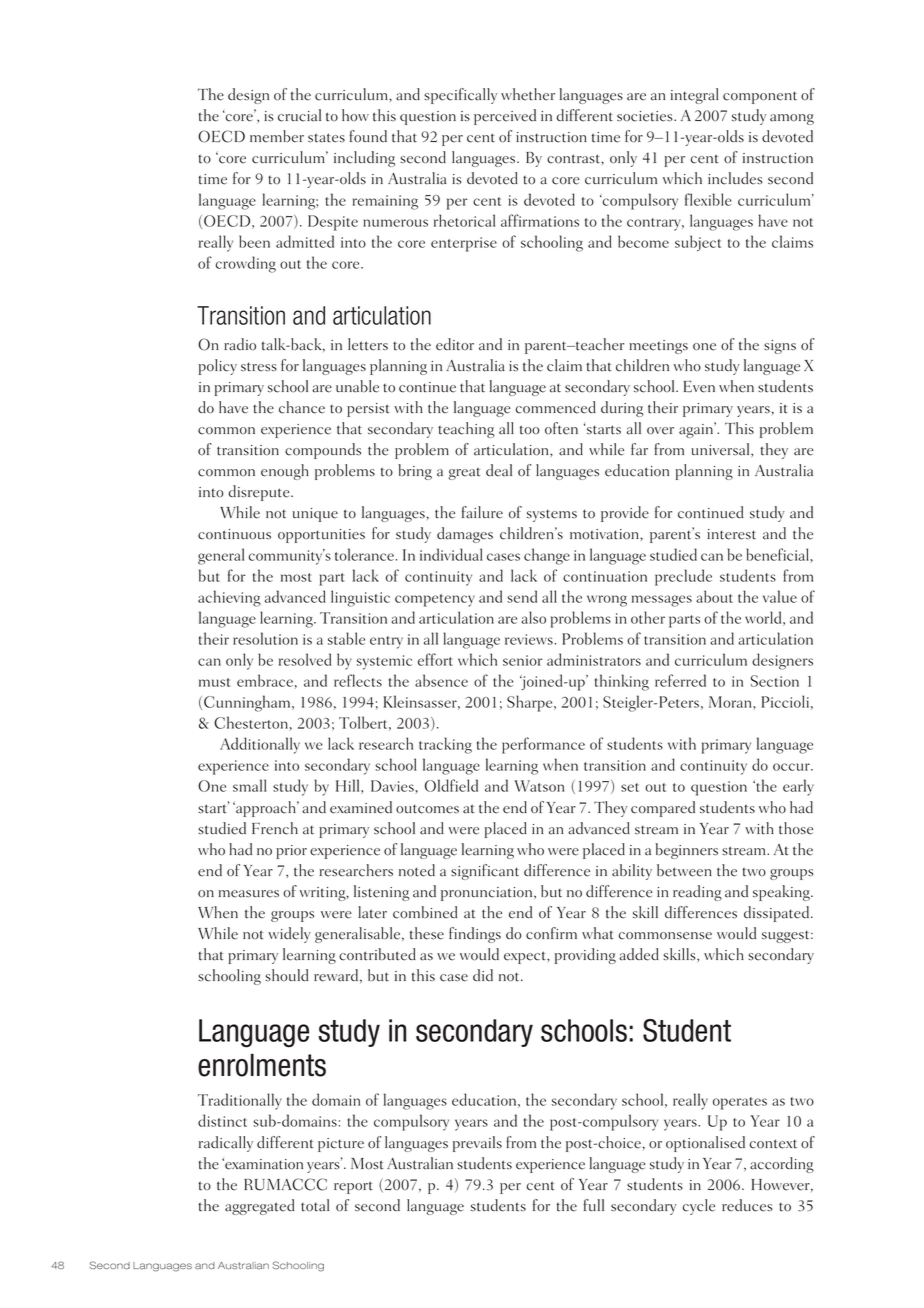 The width and height of the page is (924, 1308). I want to click on deal, so click(499, 470).
